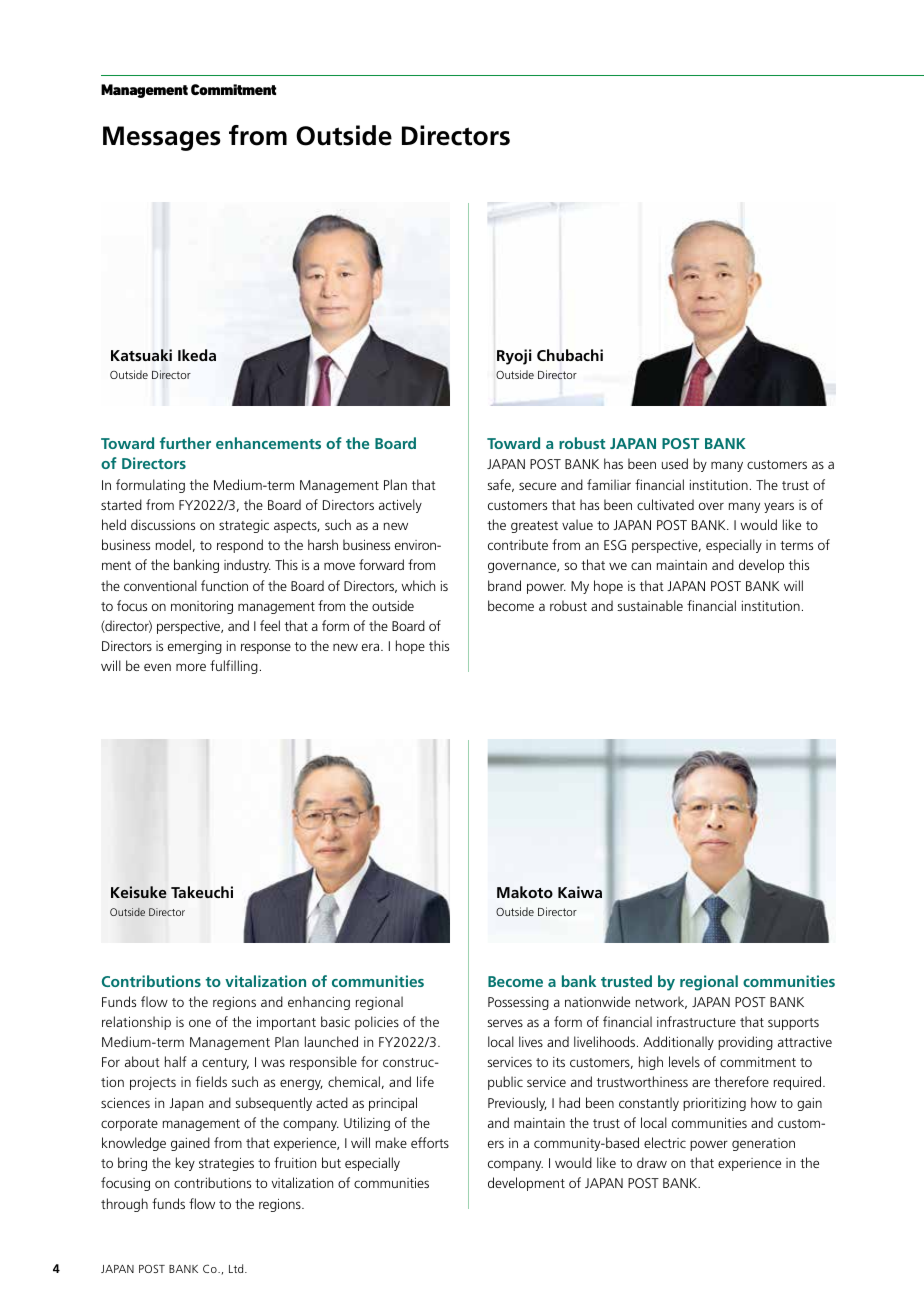  I want to click on Possessing, so click(518, 1003).
